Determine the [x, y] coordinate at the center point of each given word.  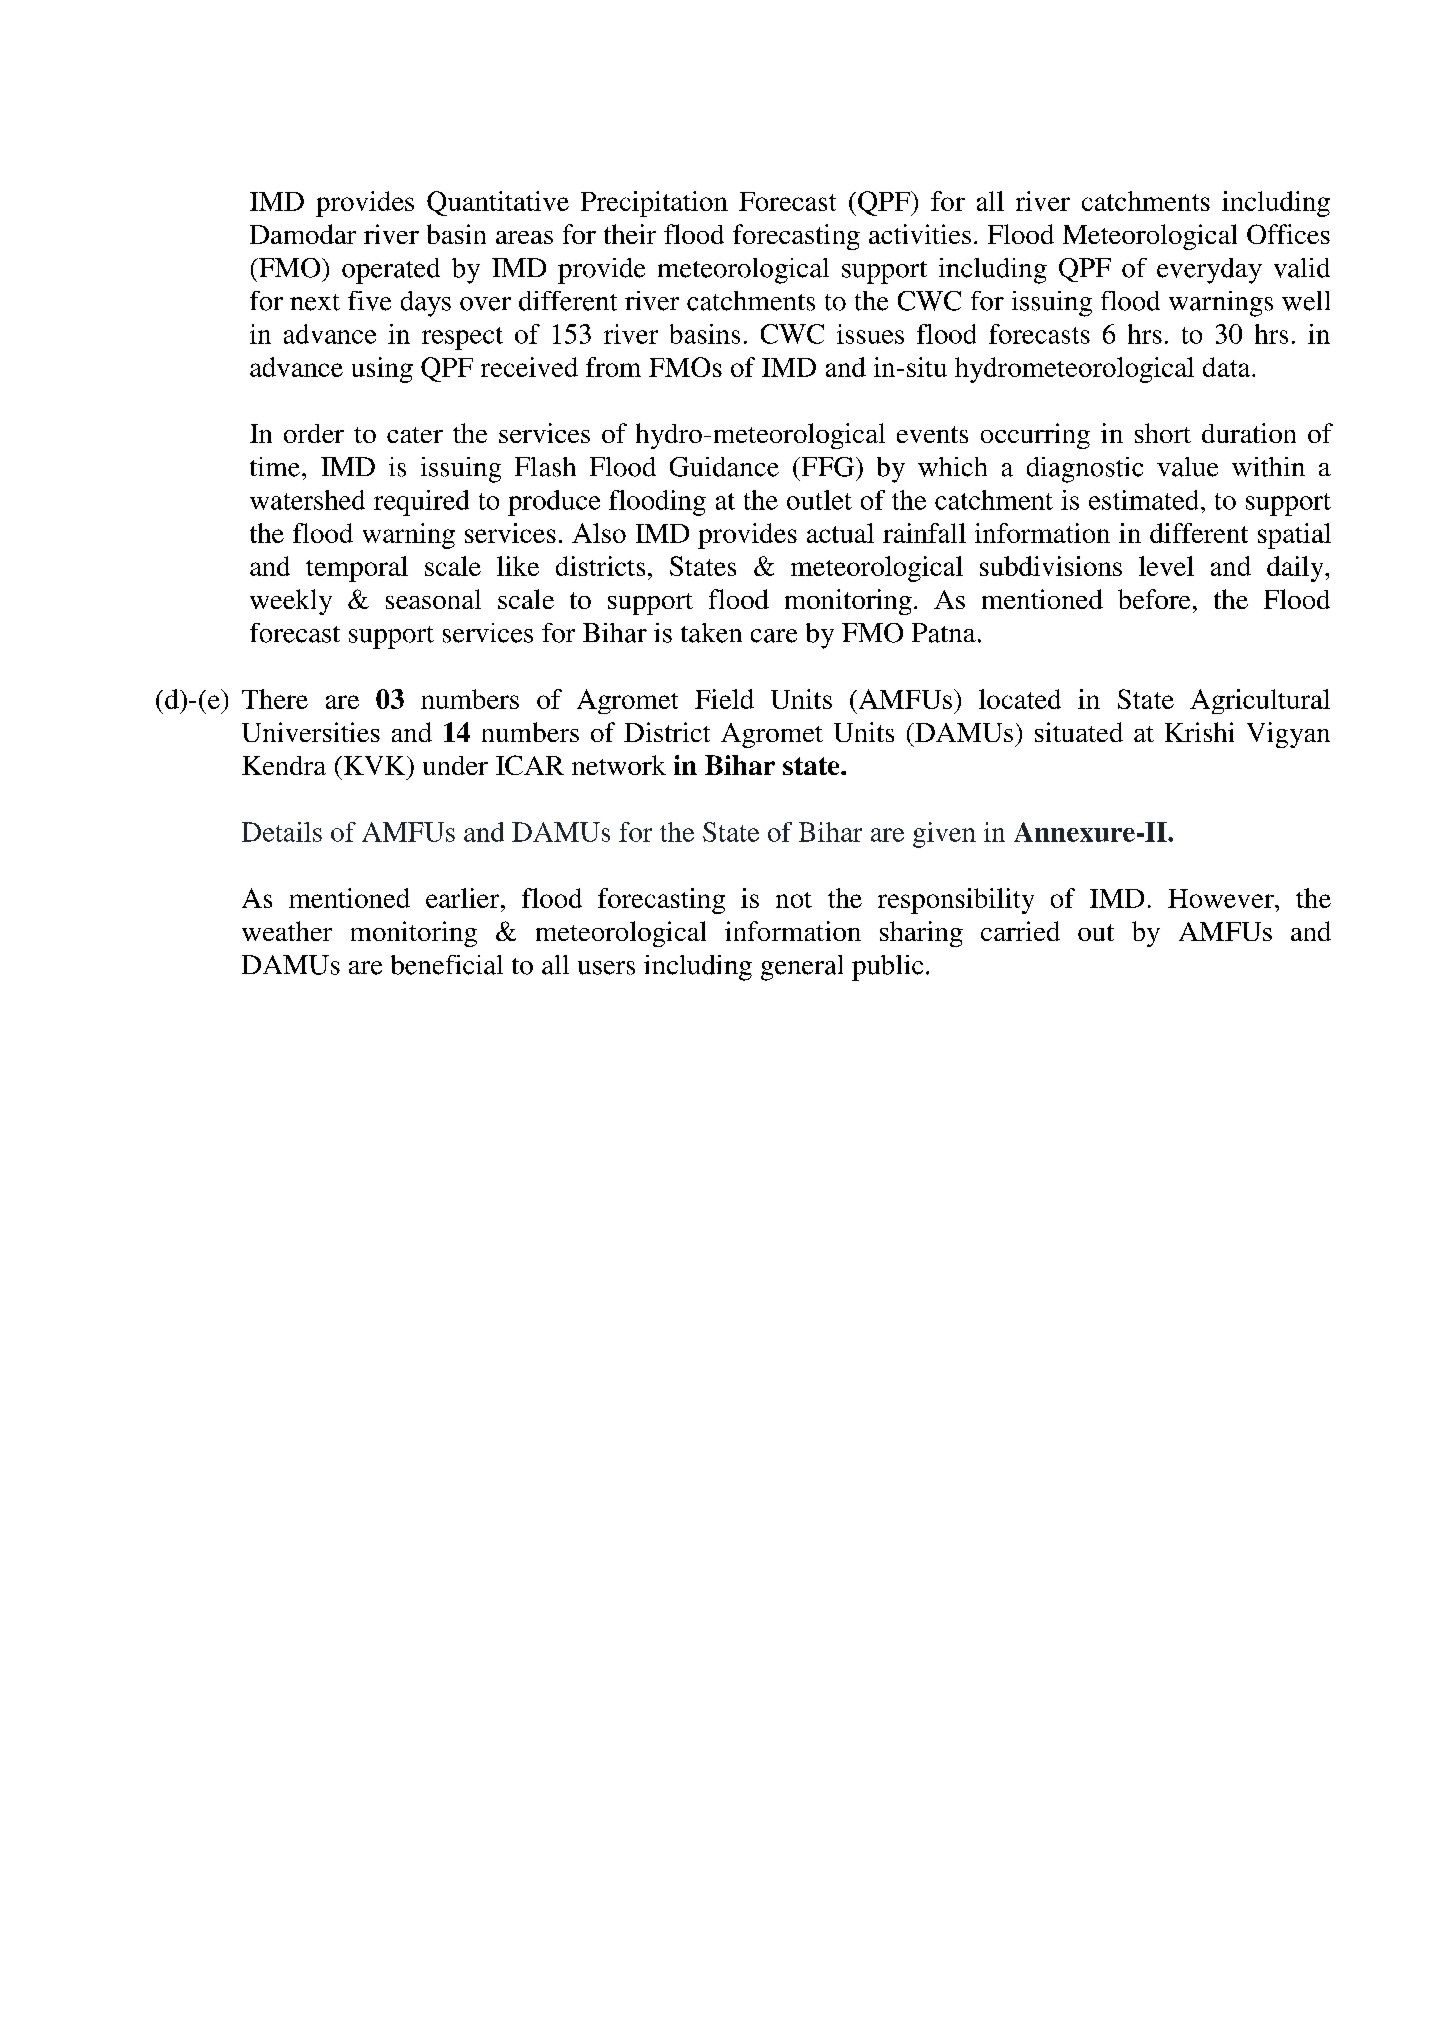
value [1187, 467]
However [1222, 898]
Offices [1288, 234]
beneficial [447, 965]
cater [415, 435]
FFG [826, 467]
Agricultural [1260, 701]
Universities [311, 732]
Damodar [303, 234]
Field [724, 699]
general [802, 968]
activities [920, 234]
